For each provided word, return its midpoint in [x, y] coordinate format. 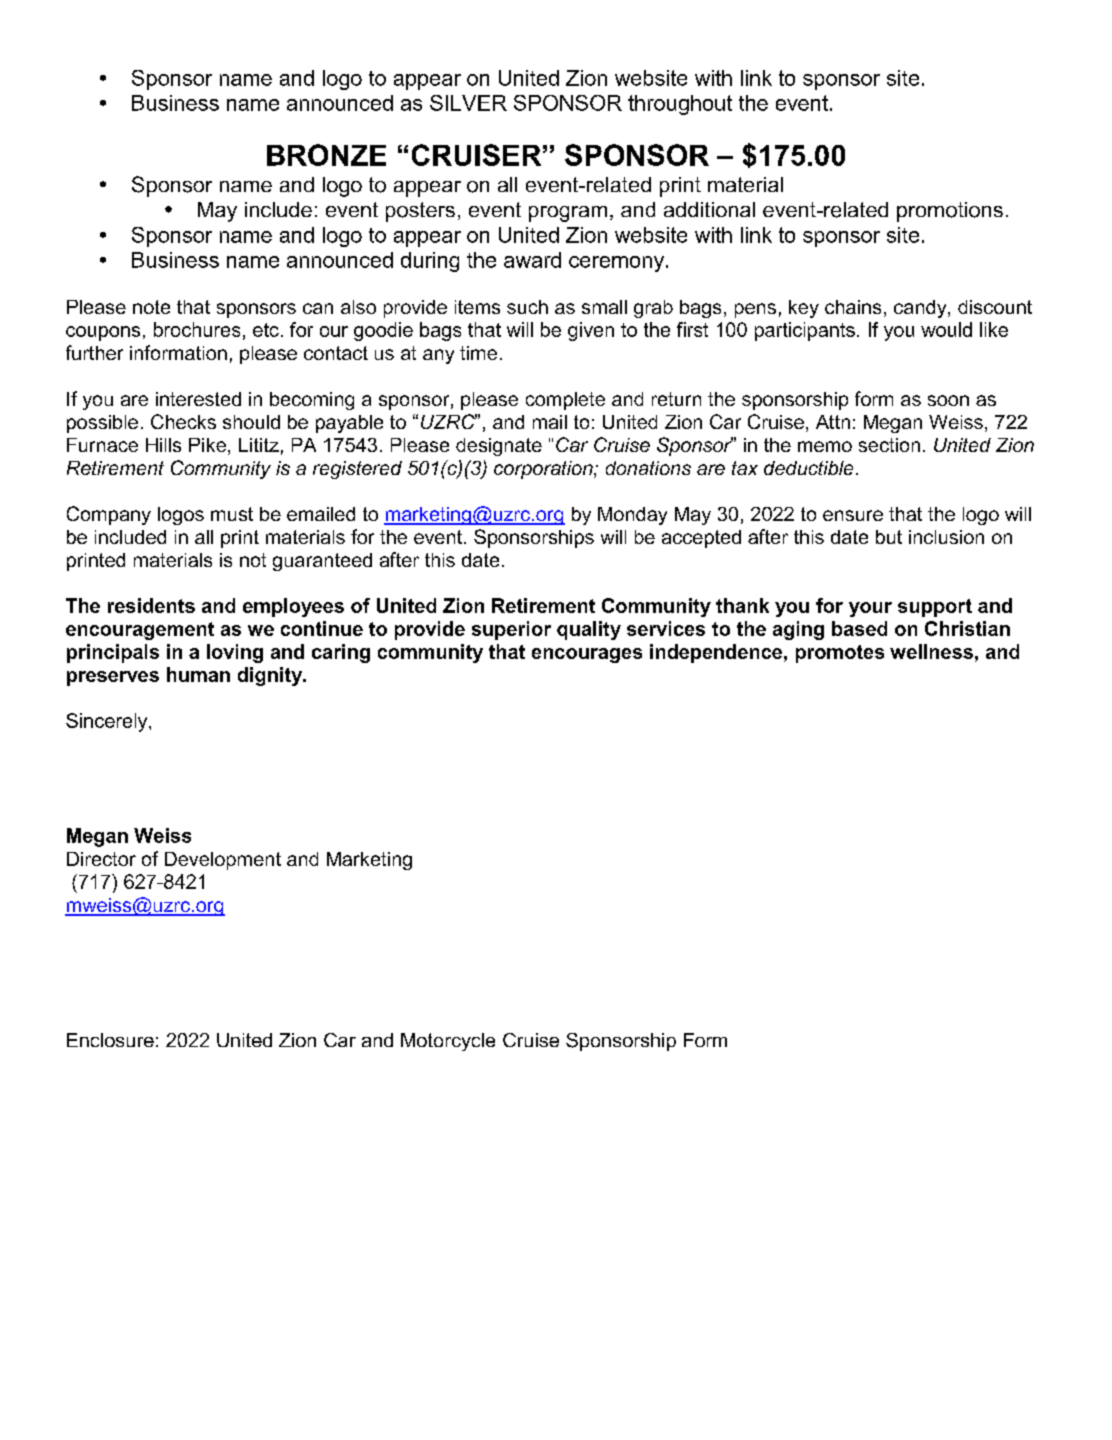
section [889, 445]
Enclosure [110, 1040]
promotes [840, 654]
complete [565, 401]
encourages [587, 655]
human [198, 674]
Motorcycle [448, 1042]
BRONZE [326, 155]
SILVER [468, 103]
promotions [950, 212]
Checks [183, 421]
